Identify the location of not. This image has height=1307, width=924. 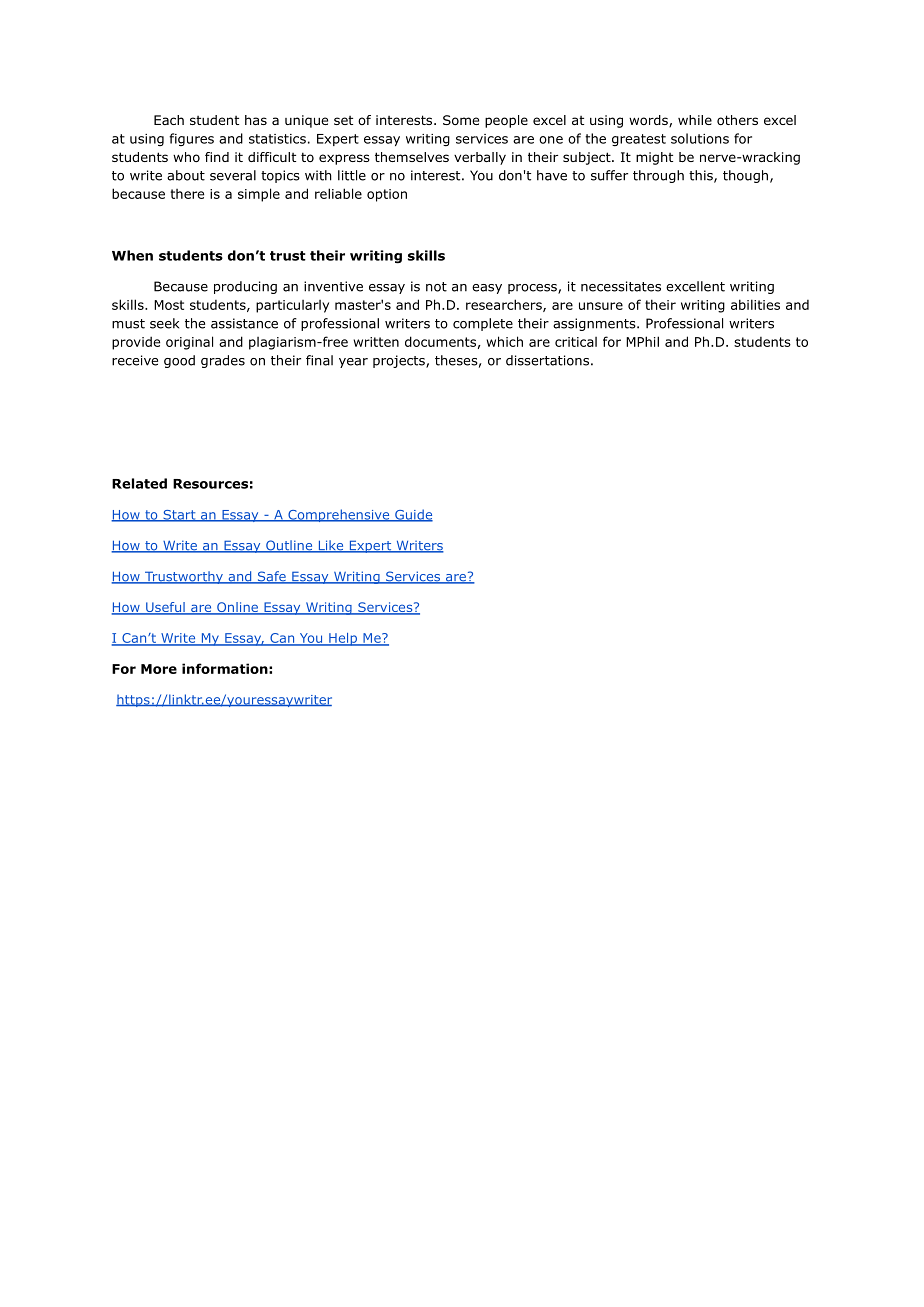
(436, 287).
